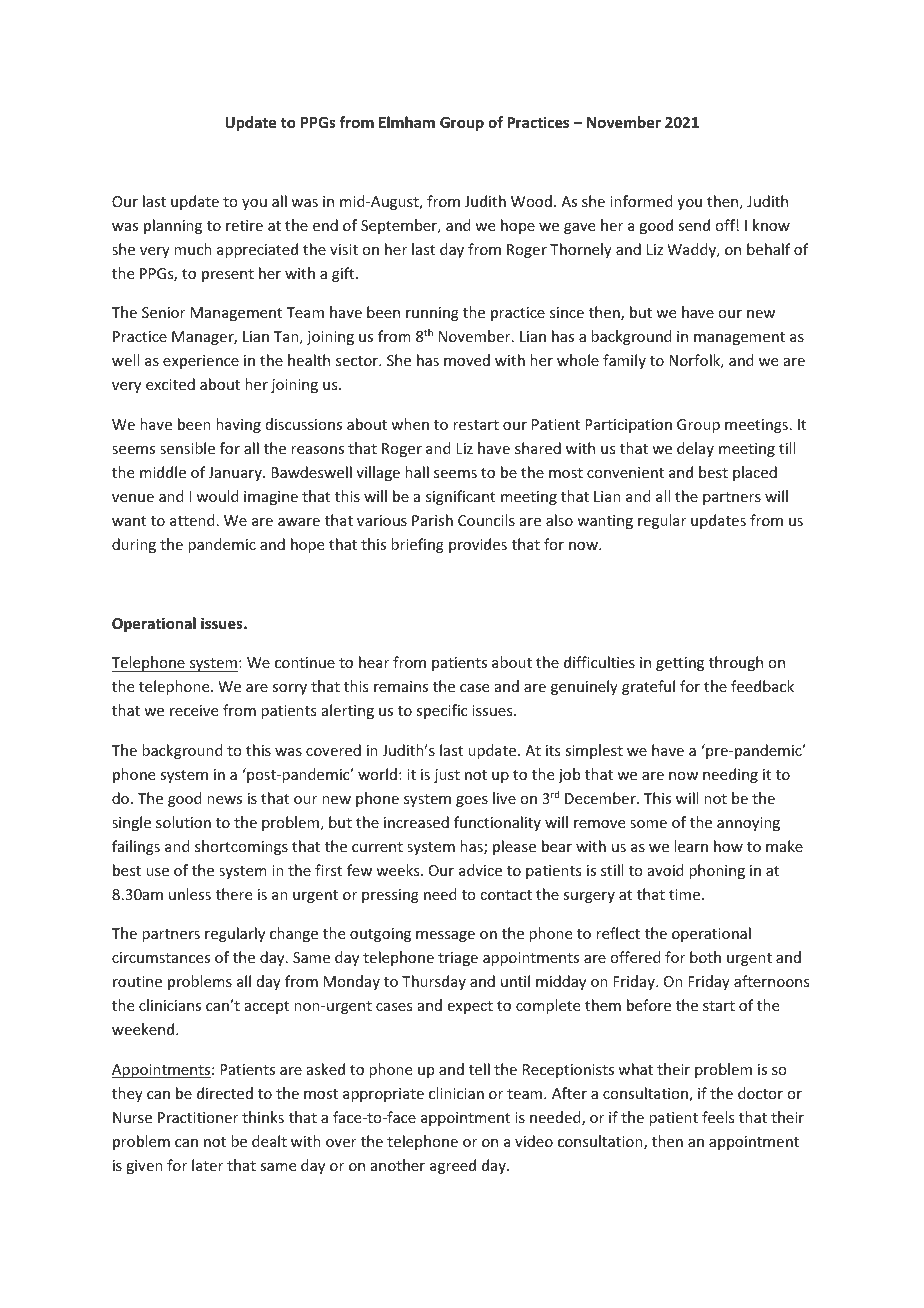  What do you see at coordinates (478, 545) in the image?
I see `provides` at bounding box center [478, 545].
